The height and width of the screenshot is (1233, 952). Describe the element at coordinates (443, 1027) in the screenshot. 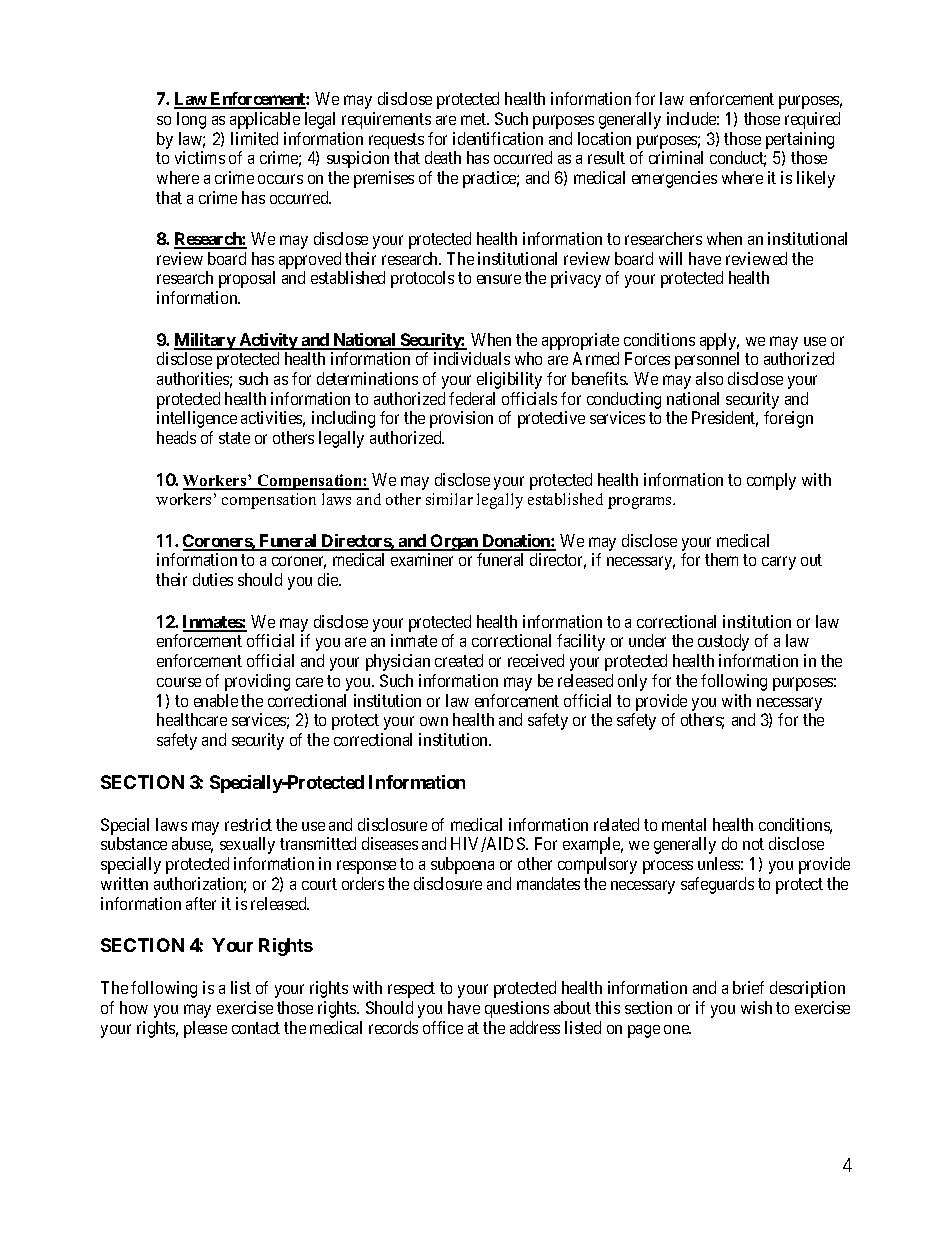

I see `office` at that location.
